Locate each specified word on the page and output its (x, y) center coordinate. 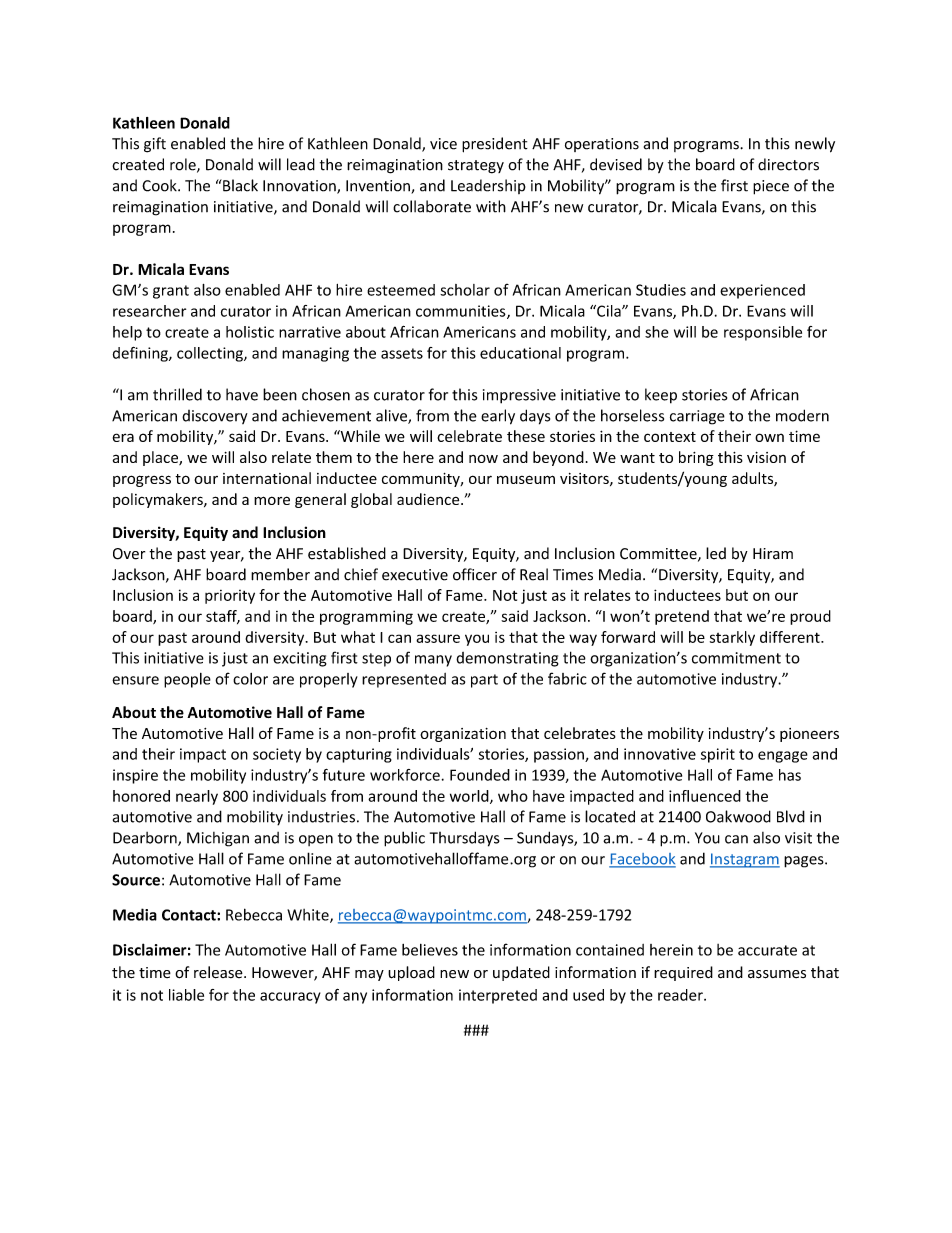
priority (230, 597)
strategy (476, 167)
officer (475, 574)
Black (239, 185)
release (219, 972)
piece (771, 187)
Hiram (773, 554)
